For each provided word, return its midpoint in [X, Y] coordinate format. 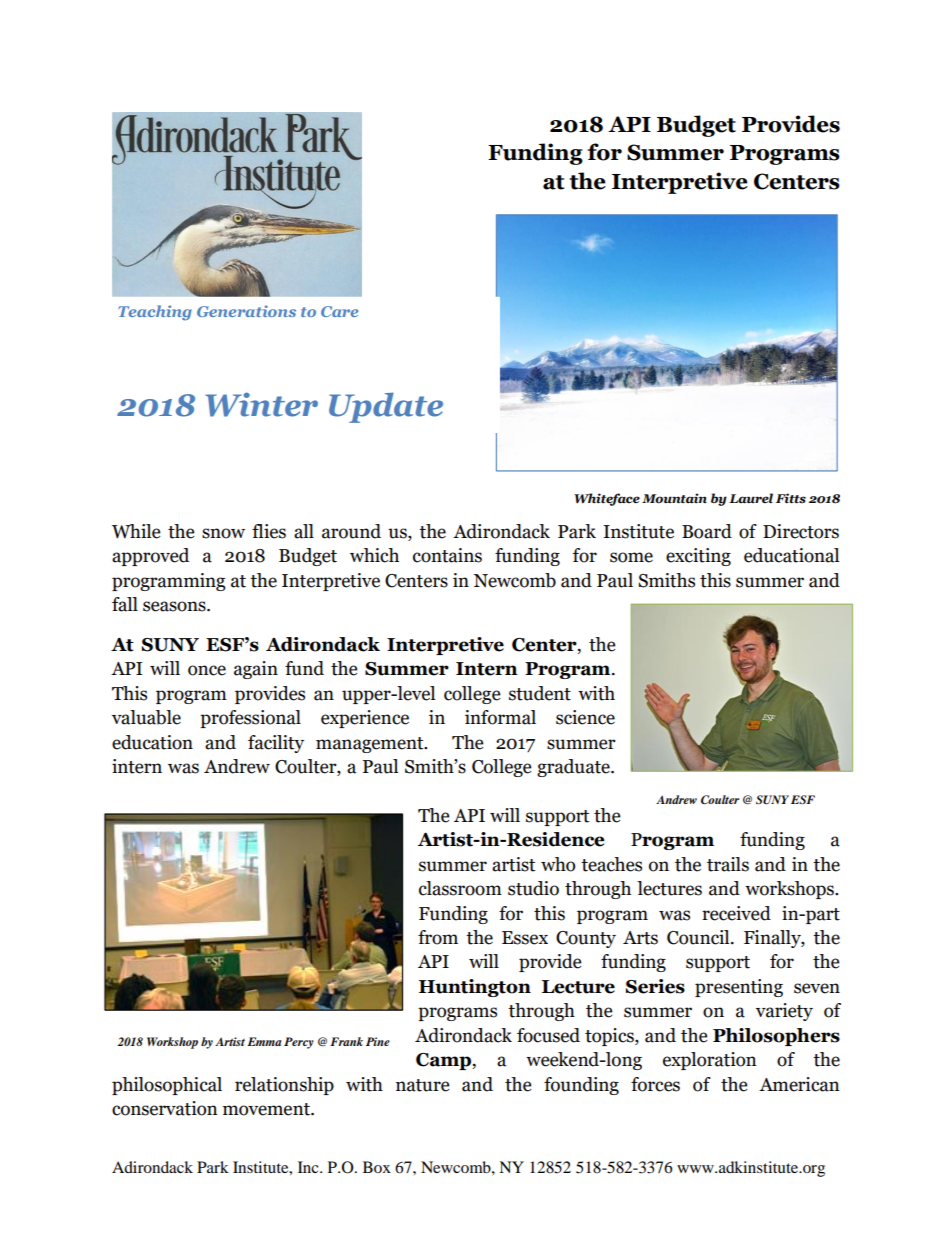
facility [276, 744]
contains [447, 555]
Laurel [751, 498]
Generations [246, 311]
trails [728, 864]
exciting [698, 557]
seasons [175, 606]
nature [422, 1085]
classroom [460, 888]
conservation [165, 1108]
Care [339, 311]
